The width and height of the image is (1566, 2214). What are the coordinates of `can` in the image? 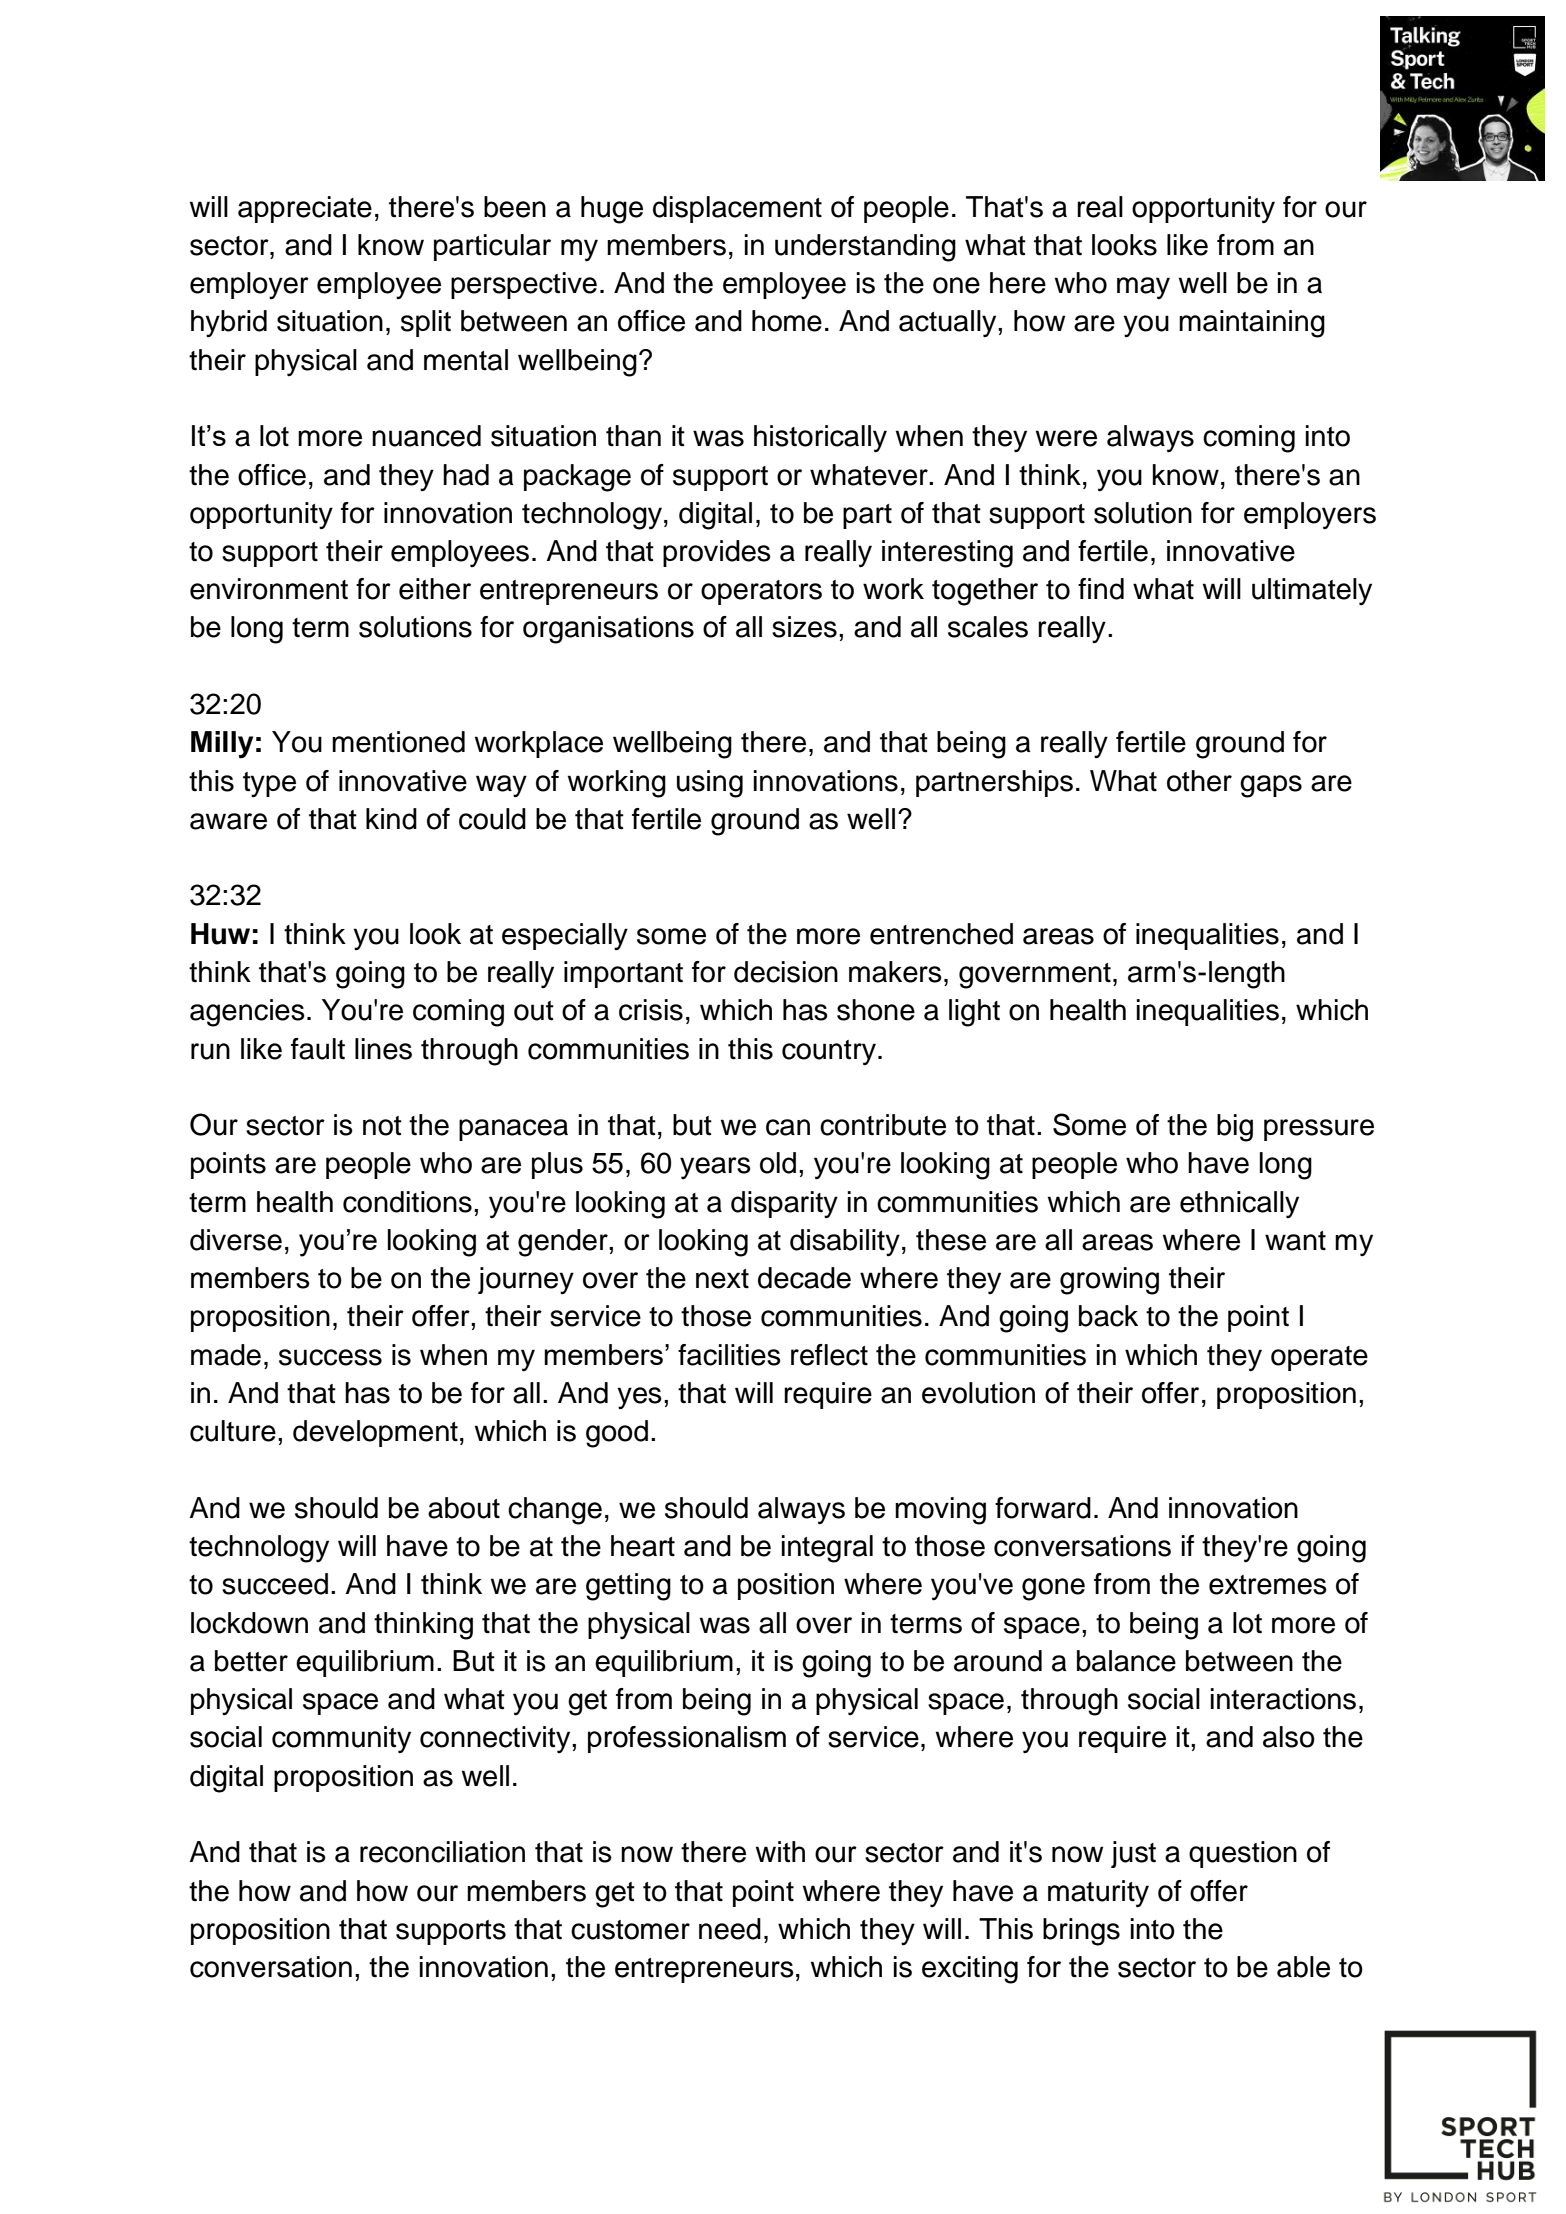 It's located at (788, 1127).
